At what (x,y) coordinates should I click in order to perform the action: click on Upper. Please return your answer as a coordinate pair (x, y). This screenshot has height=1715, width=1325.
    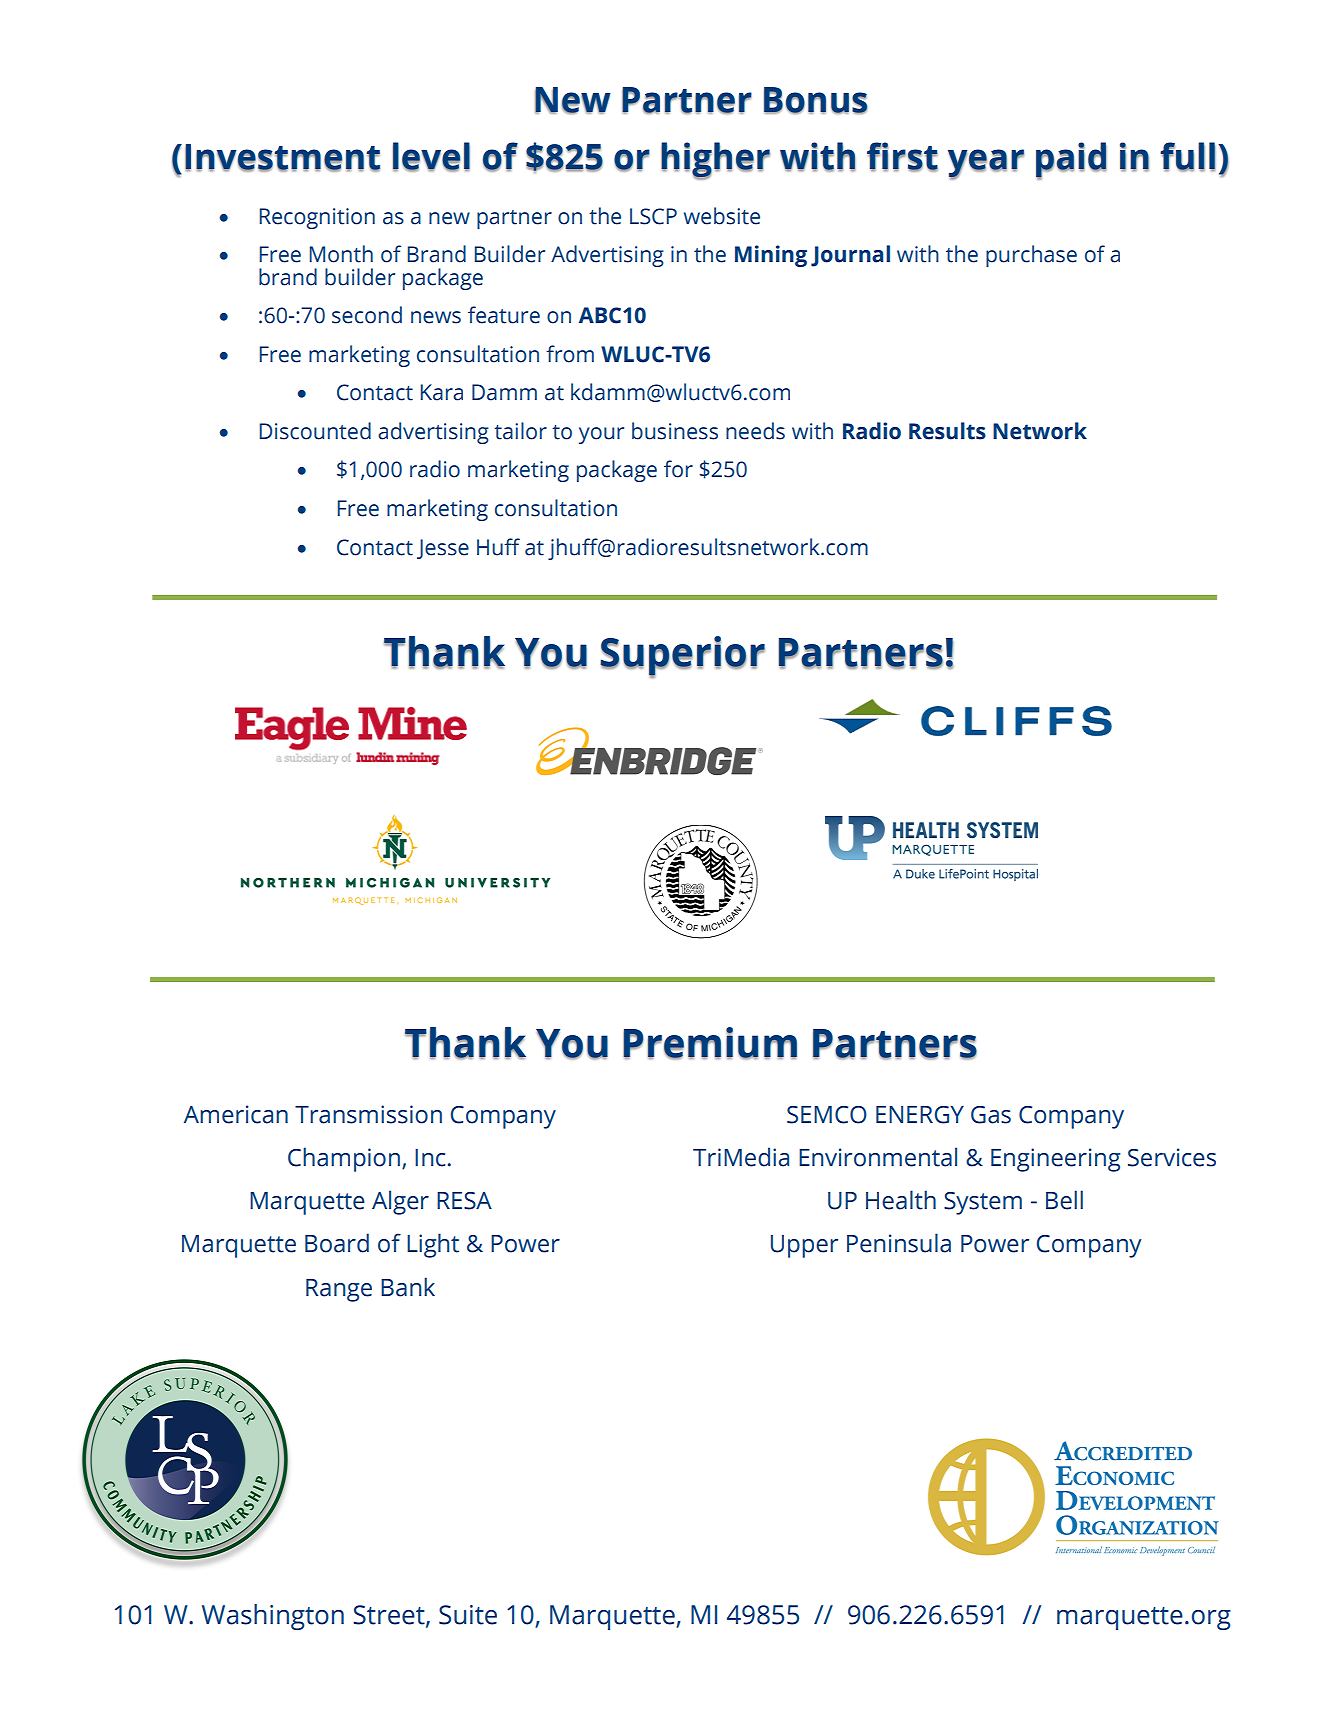
    Looking at the image, I should click on (804, 1246).
